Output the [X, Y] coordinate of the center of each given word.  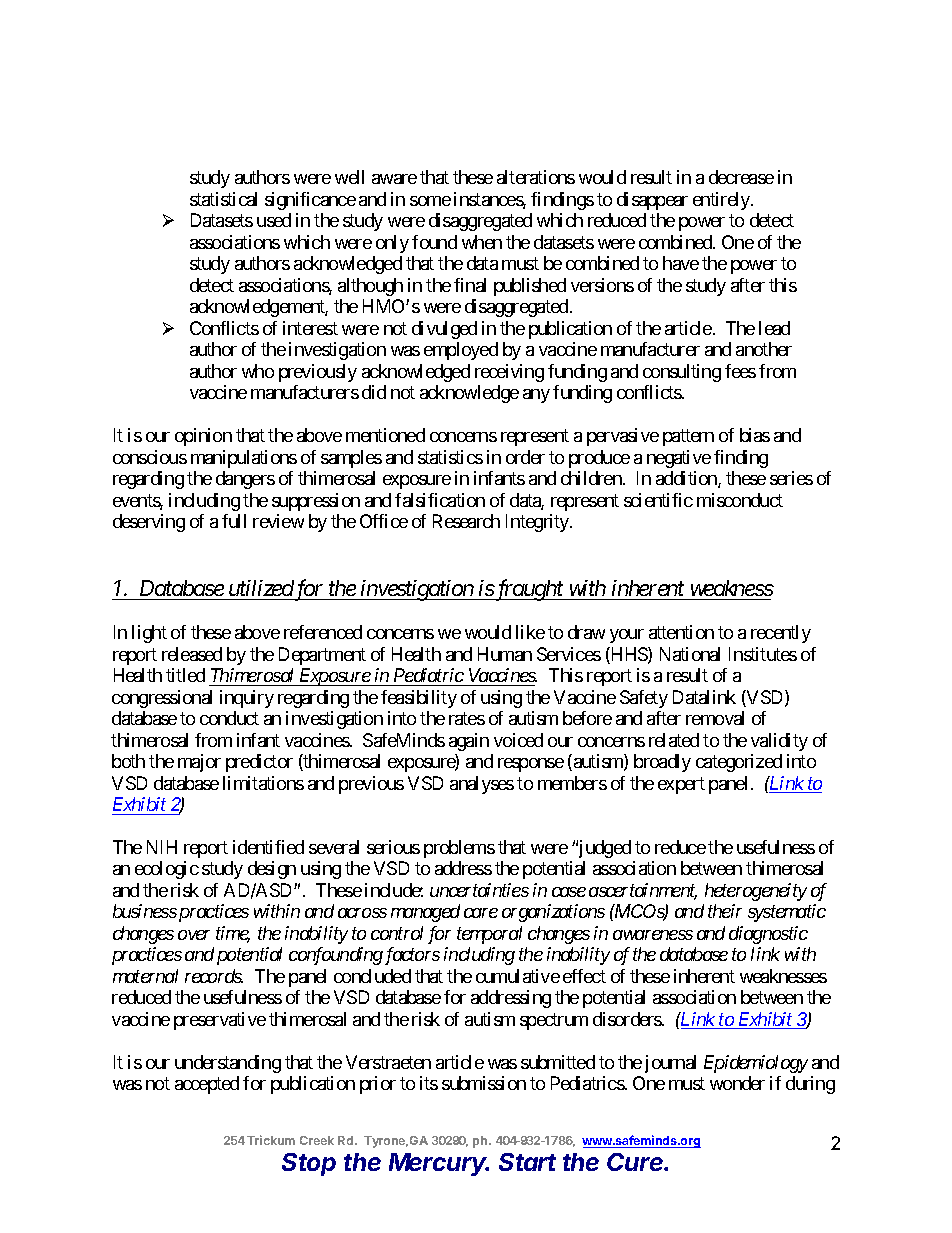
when [482, 242]
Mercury [439, 1164]
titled [185, 675]
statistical [223, 199]
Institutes [763, 654]
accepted [207, 1085]
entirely [722, 201]
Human [505, 654]
